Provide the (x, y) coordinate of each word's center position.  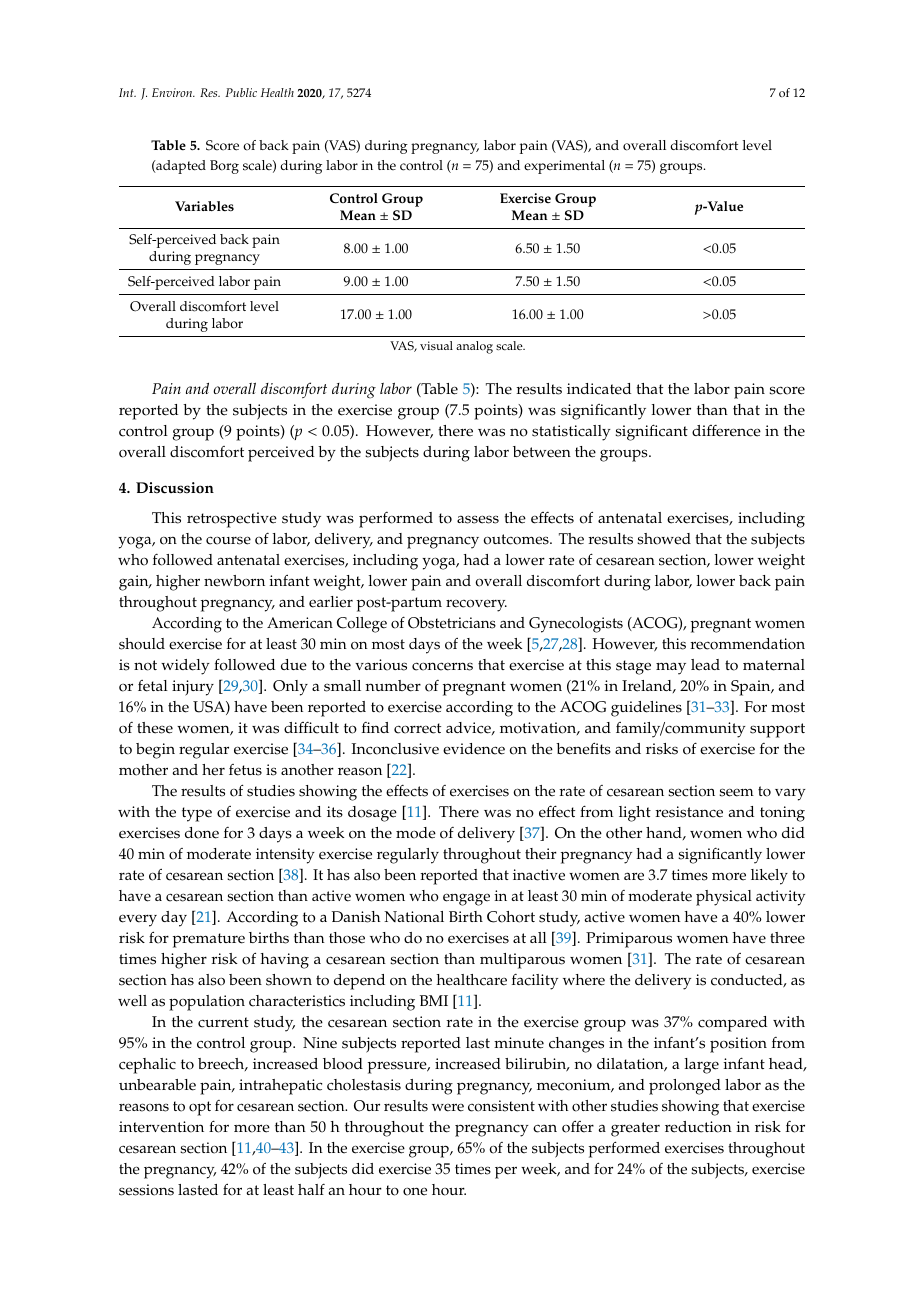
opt (200, 1108)
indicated (599, 389)
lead (705, 665)
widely (185, 667)
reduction (698, 1127)
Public (241, 92)
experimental (564, 167)
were (448, 1108)
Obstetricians (452, 623)
